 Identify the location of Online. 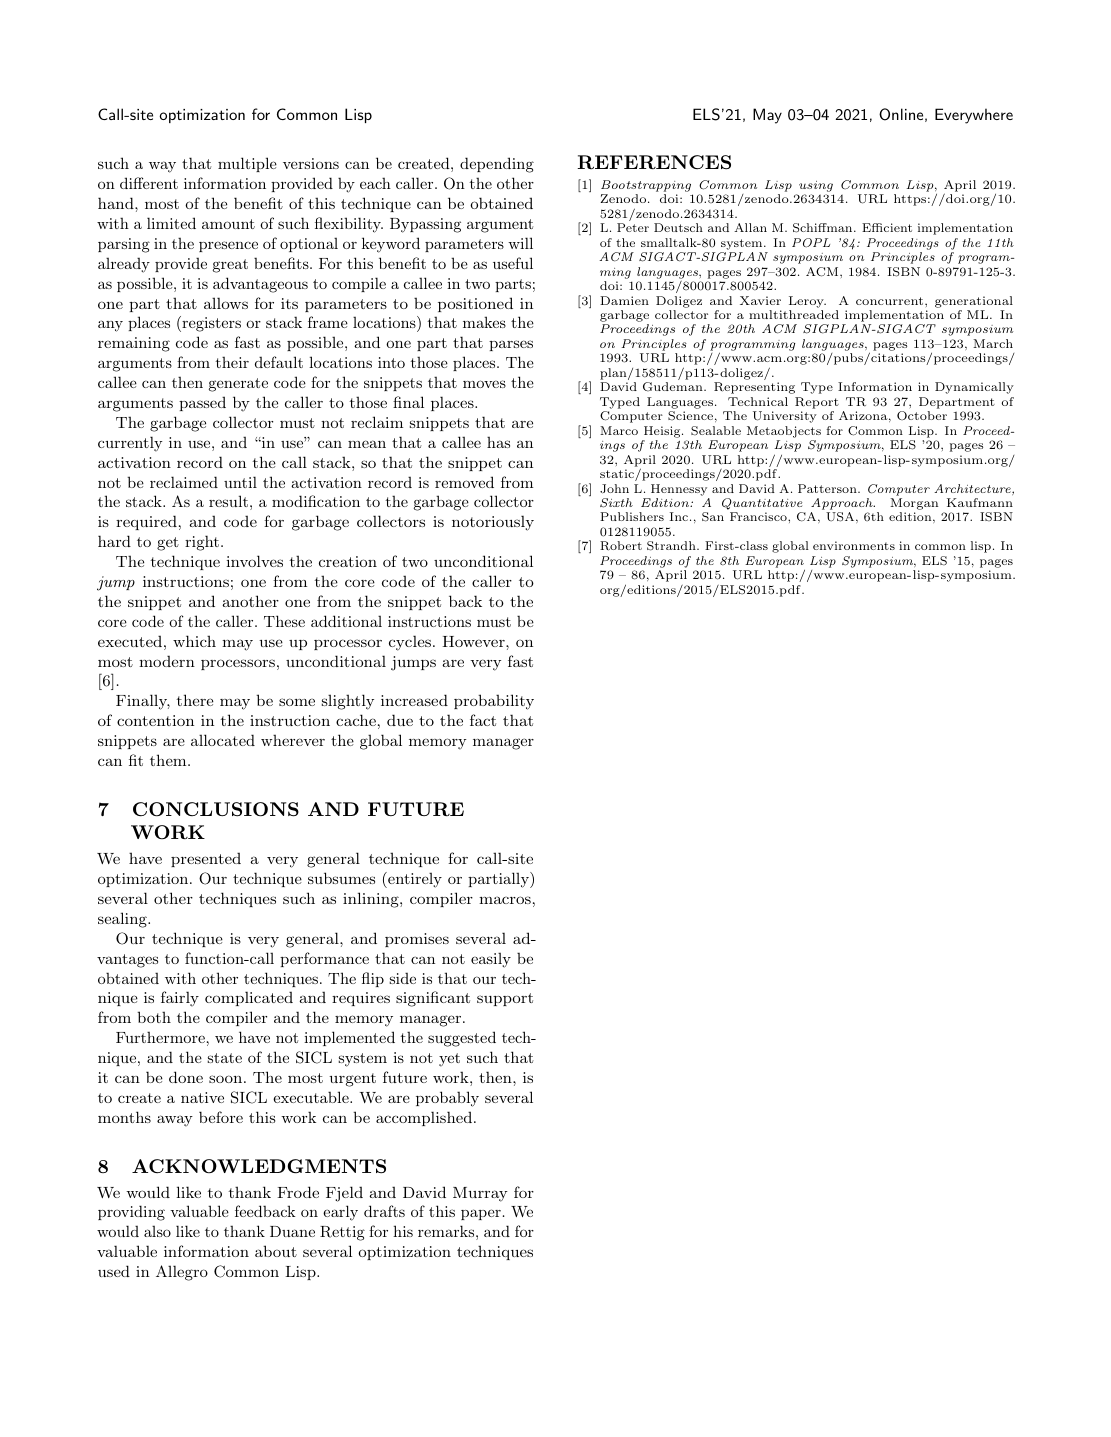
(901, 114).
